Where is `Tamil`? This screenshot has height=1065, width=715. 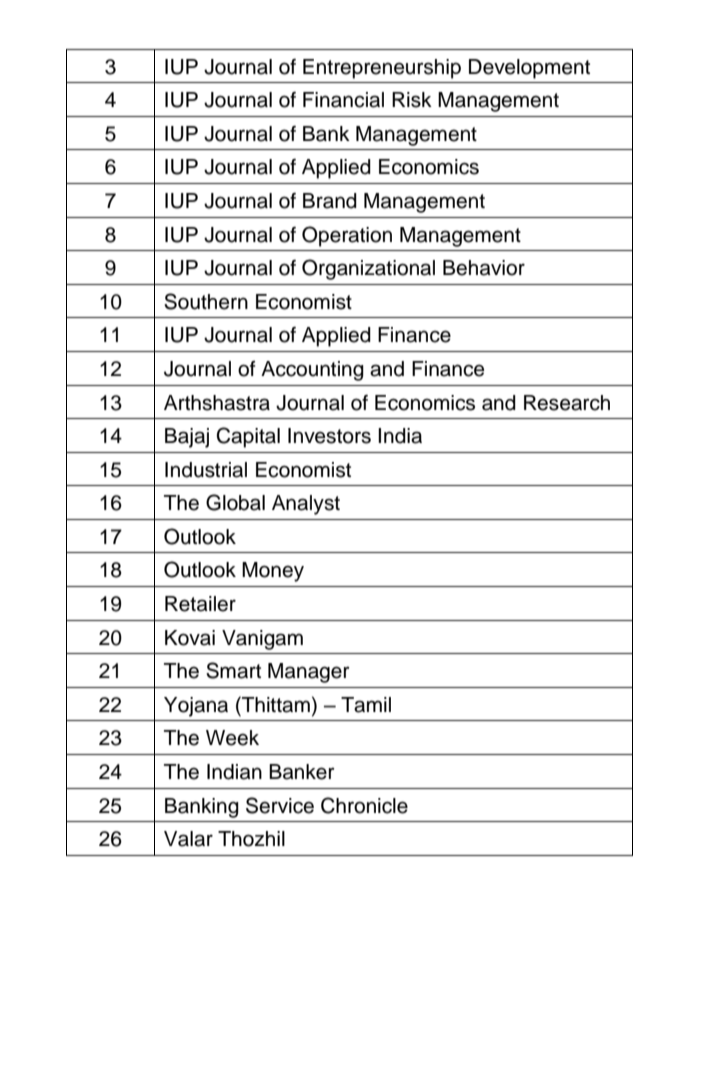
Tamil is located at coordinates (366, 705).
